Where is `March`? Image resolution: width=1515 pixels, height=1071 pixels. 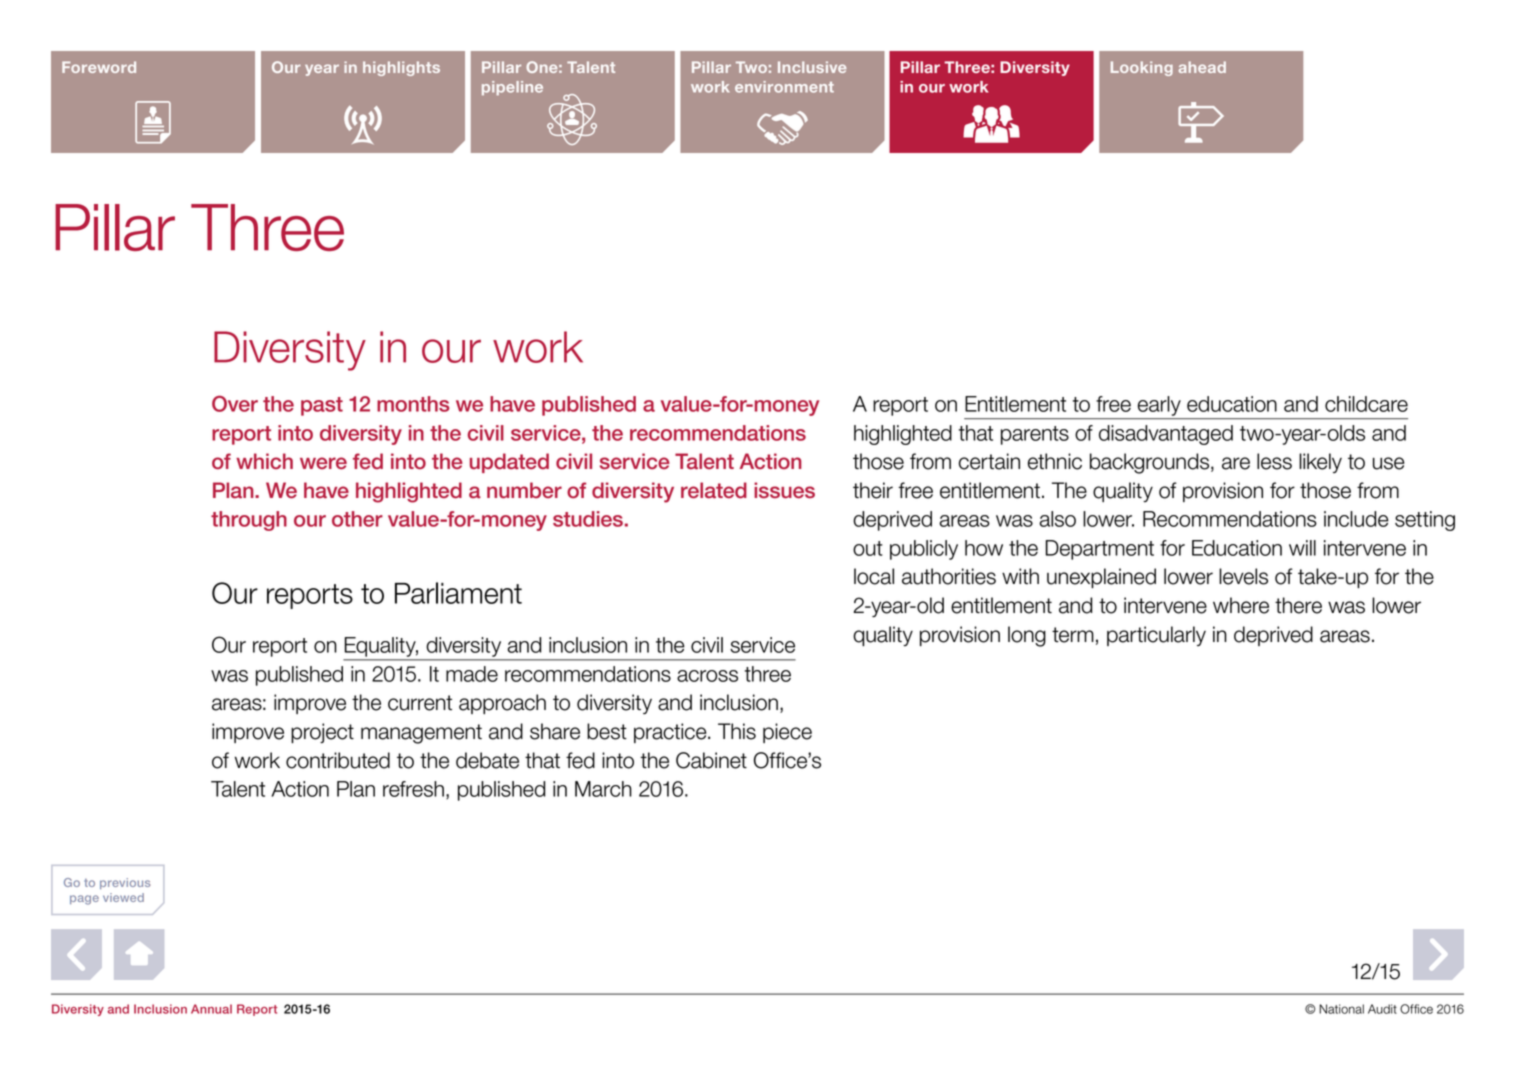 March is located at coordinates (603, 789).
